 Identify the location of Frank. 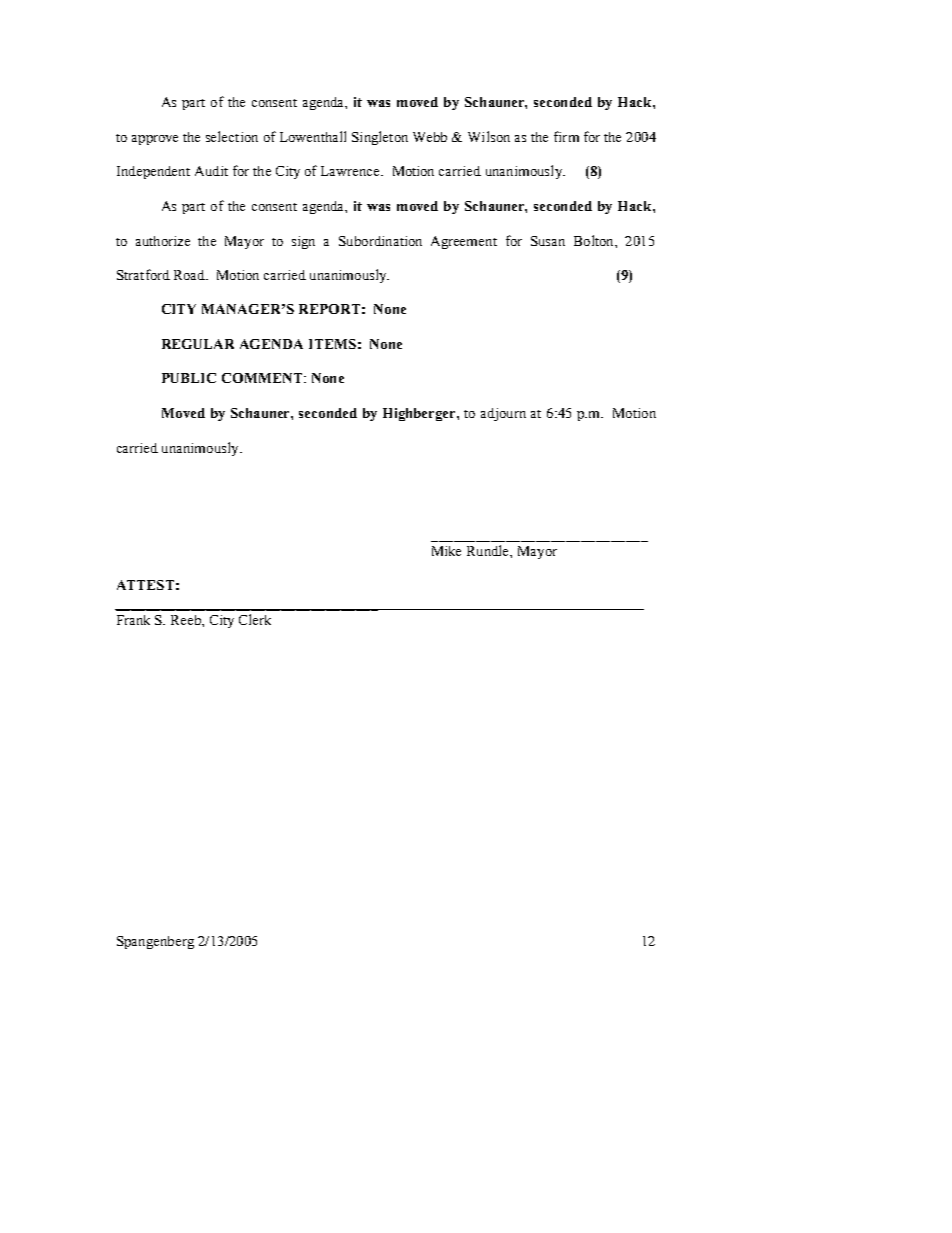
(133, 620).
